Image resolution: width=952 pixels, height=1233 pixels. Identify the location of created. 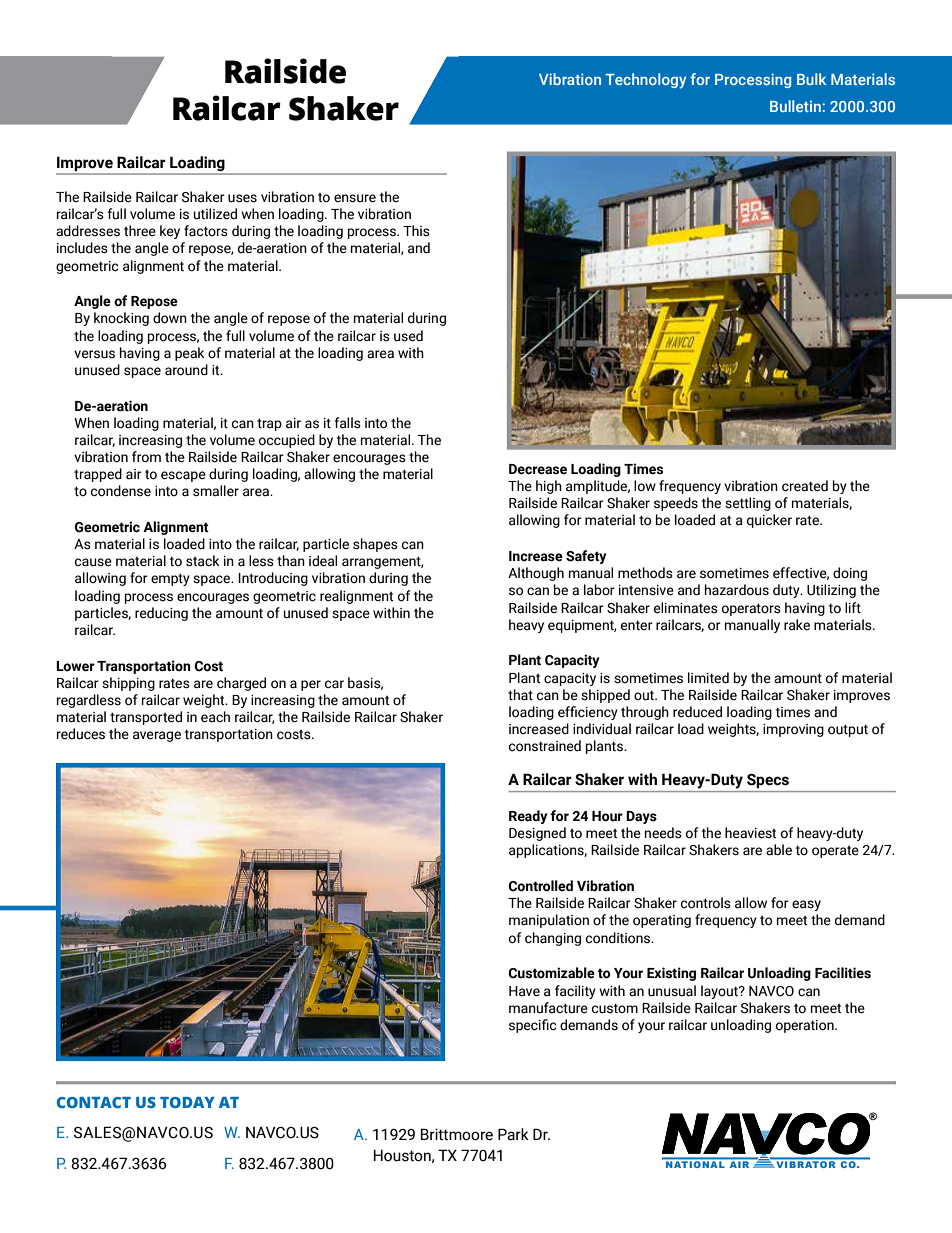
(805, 486).
